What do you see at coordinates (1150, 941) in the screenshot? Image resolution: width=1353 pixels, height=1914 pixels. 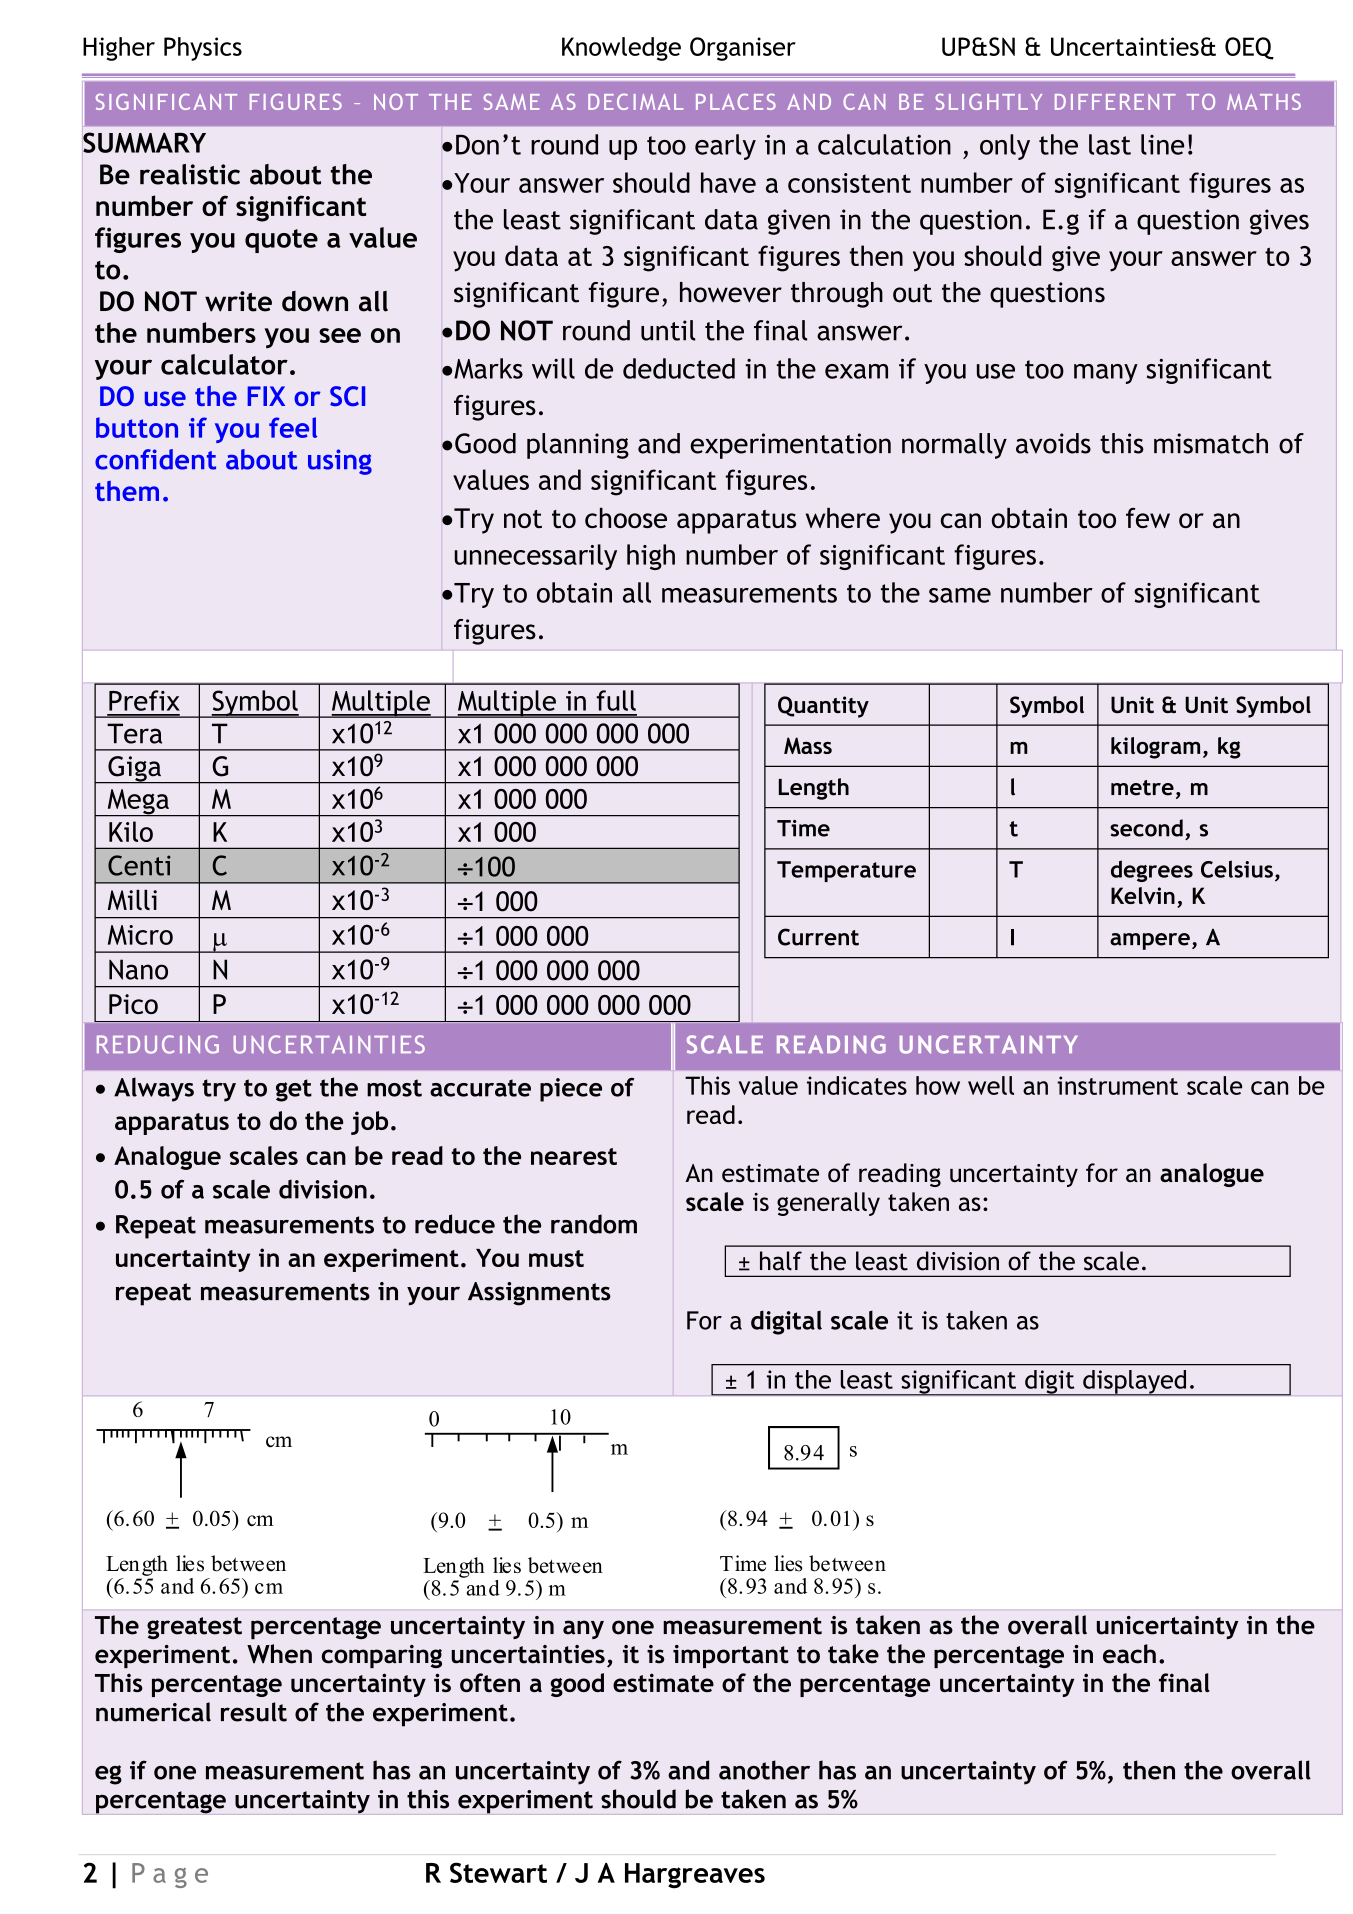 I see `ampere` at bounding box center [1150, 941].
